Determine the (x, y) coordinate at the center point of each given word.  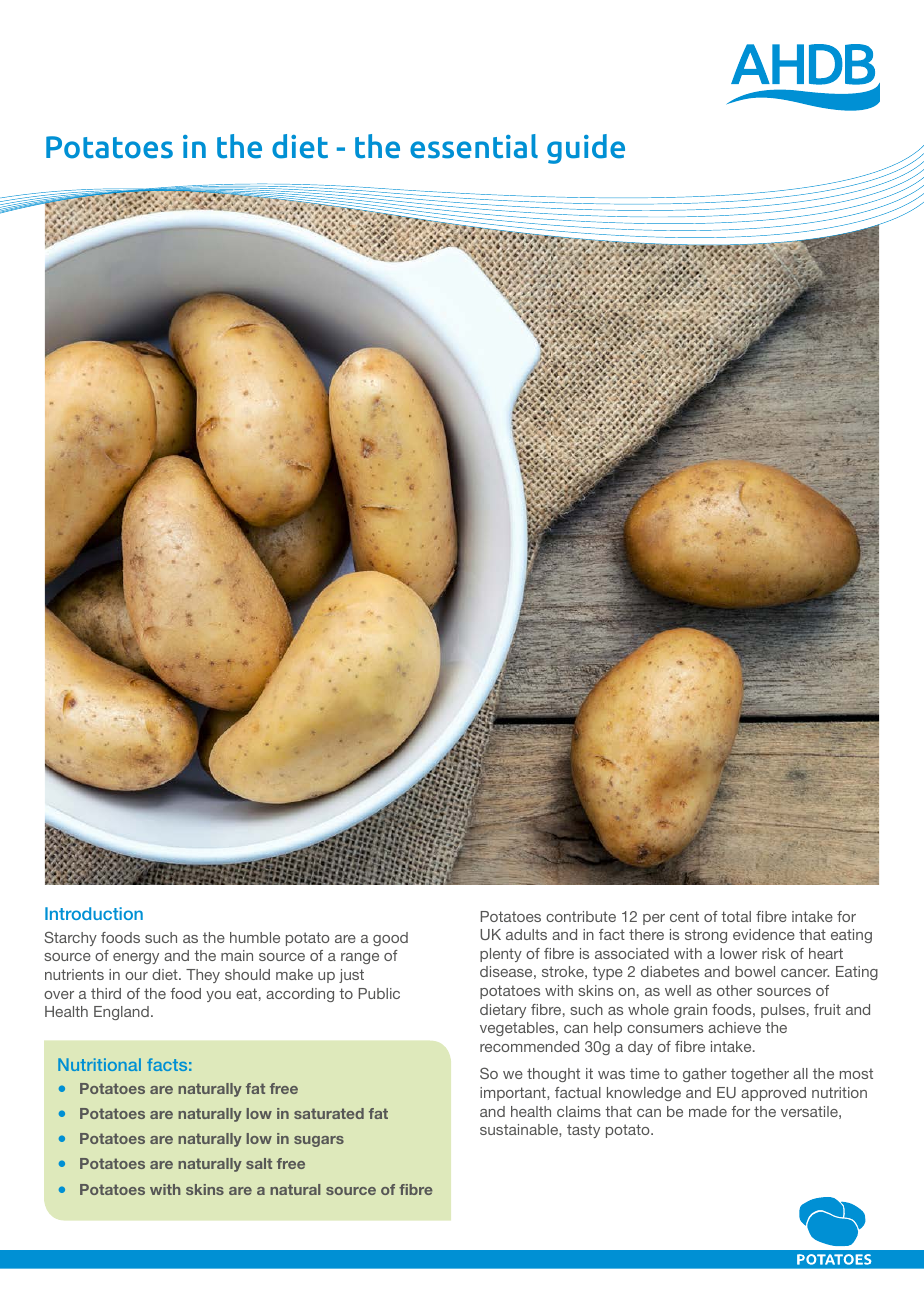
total (736, 916)
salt (259, 1163)
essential (474, 146)
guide (586, 149)
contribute (581, 916)
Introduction (94, 913)
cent (684, 916)
